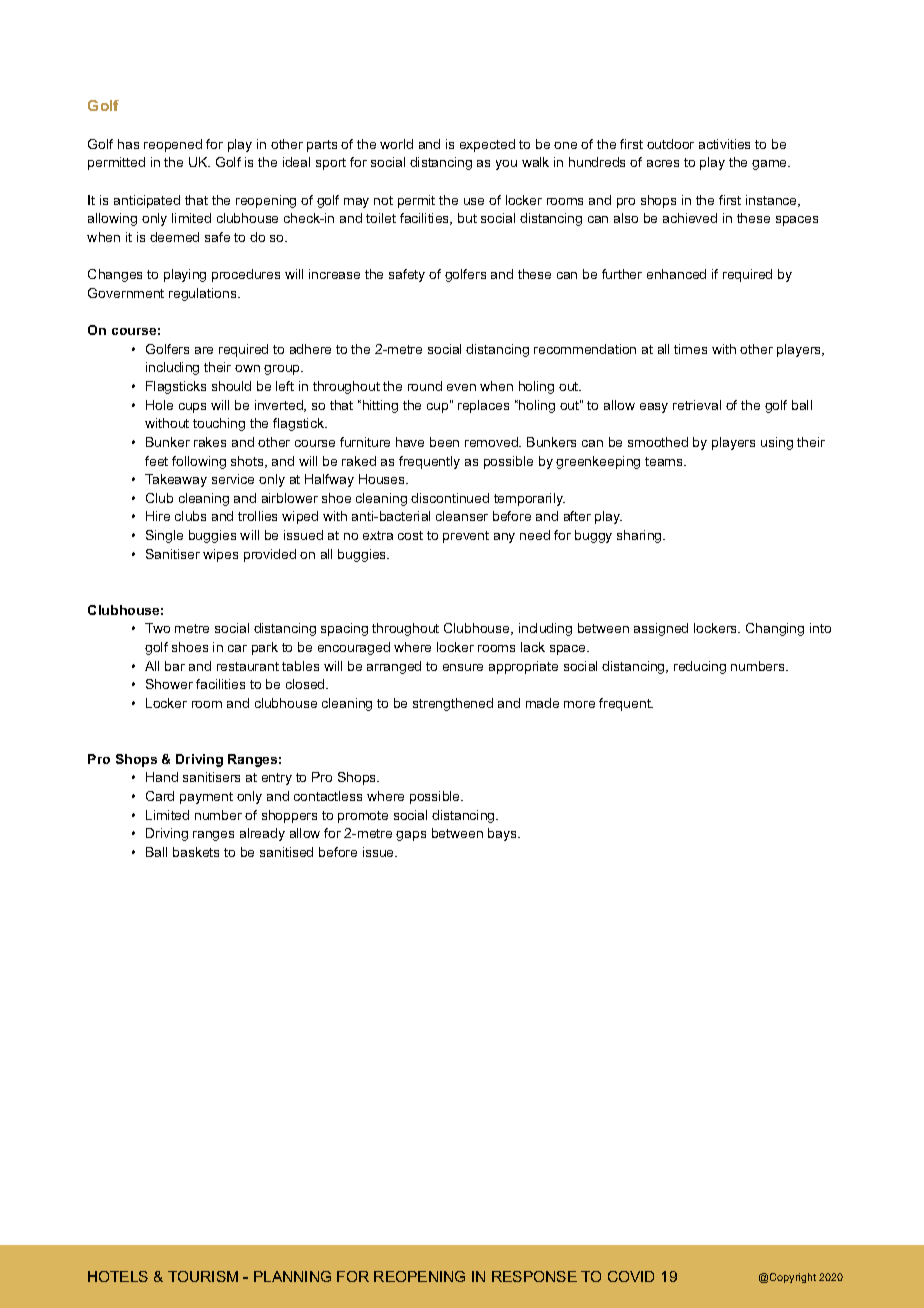  I want to click on TOURISM, so click(203, 1276).
